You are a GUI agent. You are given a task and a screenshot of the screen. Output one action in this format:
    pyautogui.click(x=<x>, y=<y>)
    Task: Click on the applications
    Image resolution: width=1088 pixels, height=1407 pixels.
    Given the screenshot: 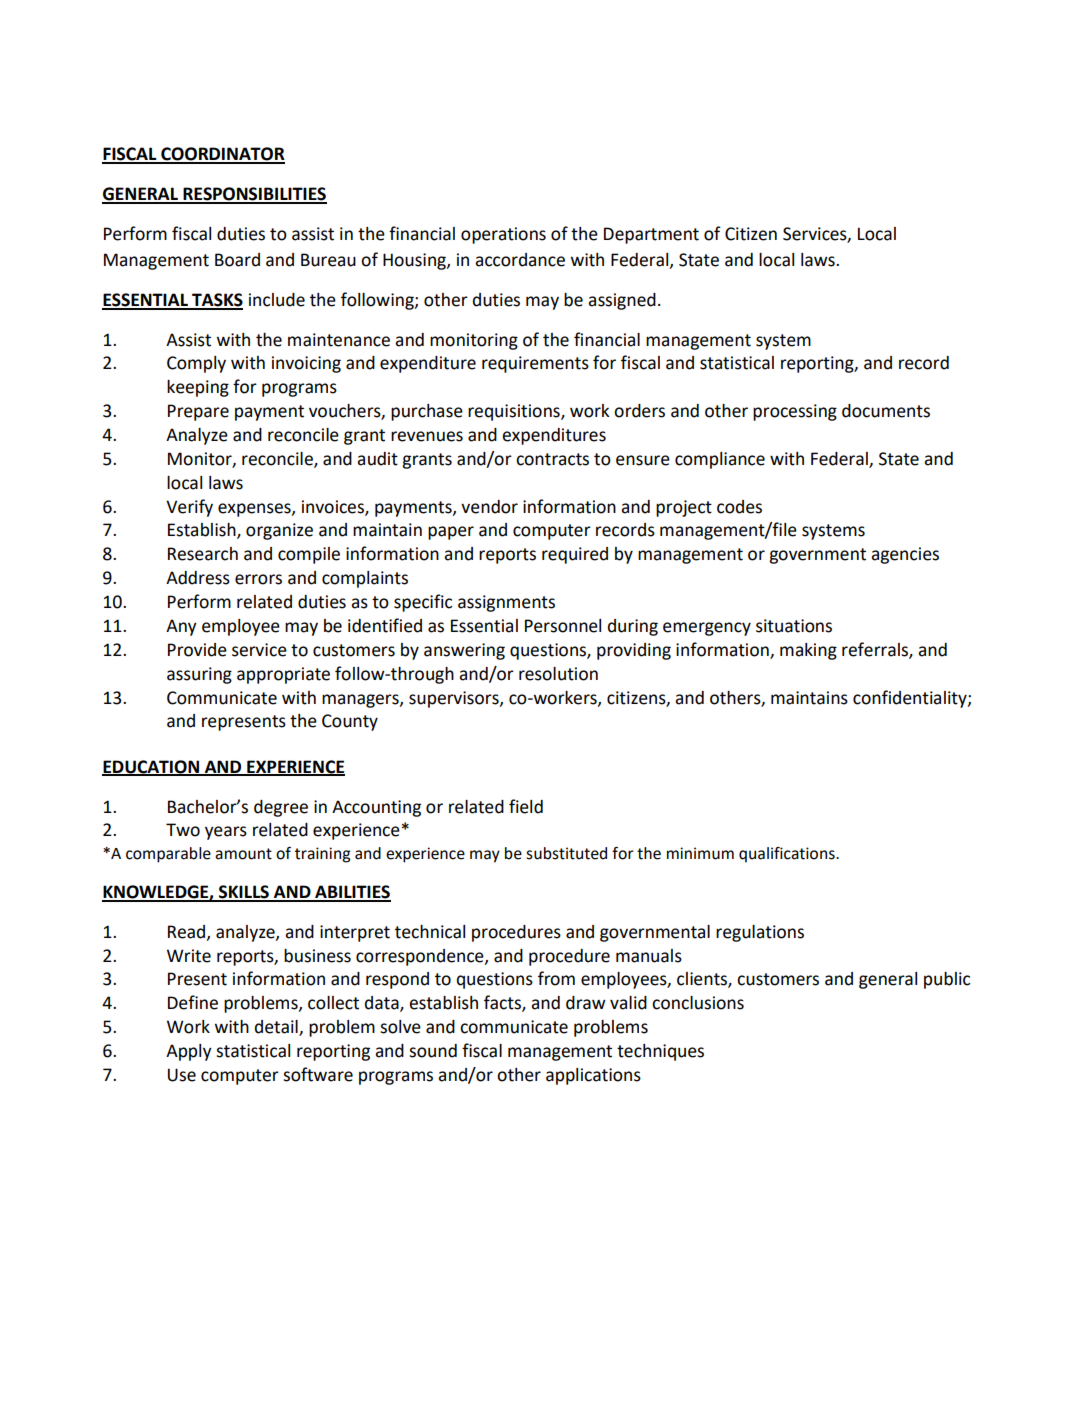 What is the action you would take?
    pyautogui.click(x=593, y=1076)
